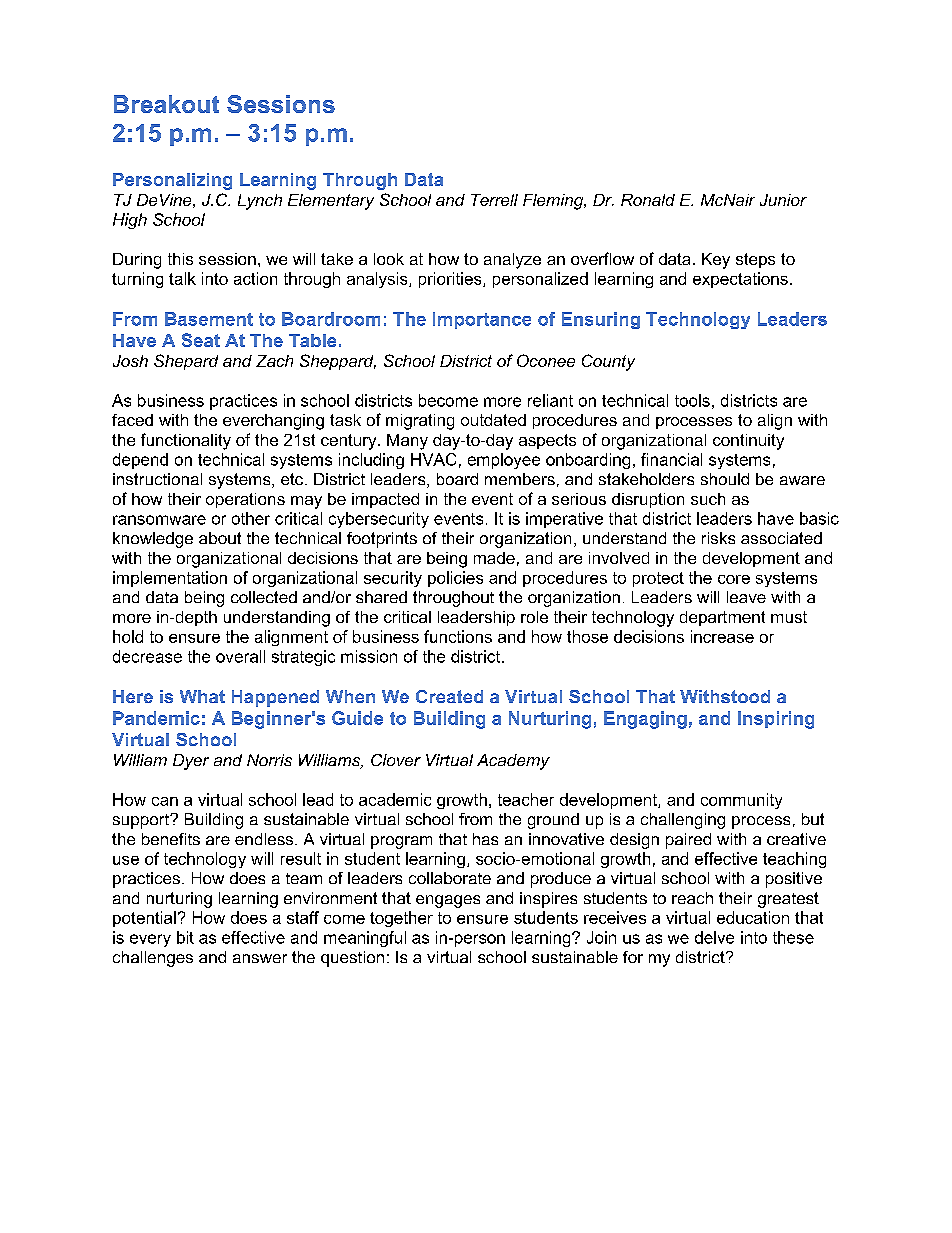 The width and height of the screenshot is (952, 1233). What do you see at coordinates (494, 200) in the screenshot?
I see `Terrell` at bounding box center [494, 200].
